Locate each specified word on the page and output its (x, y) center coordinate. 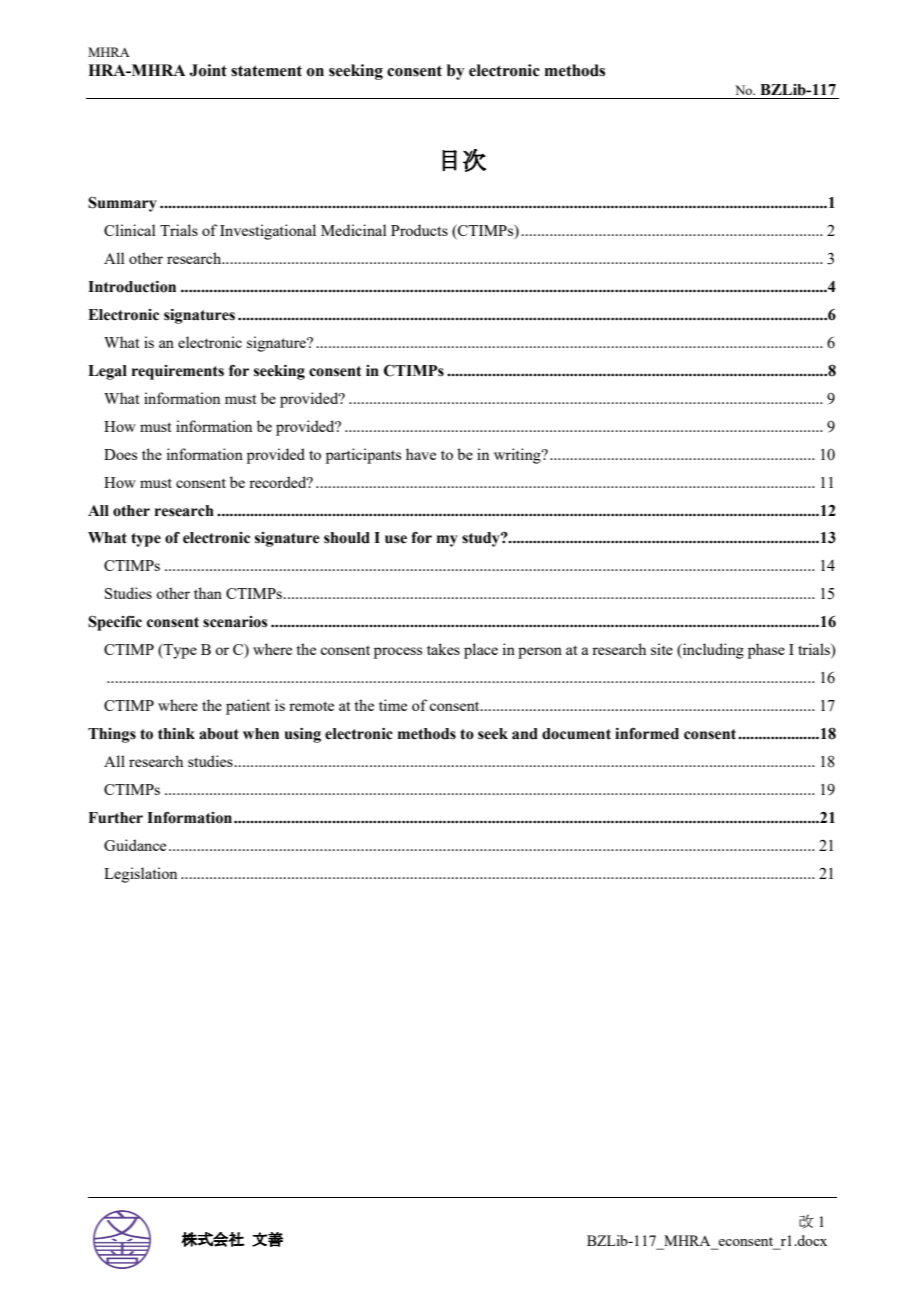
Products (419, 230)
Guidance (135, 845)
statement (266, 71)
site (662, 649)
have (421, 454)
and (525, 734)
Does (120, 454)
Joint (208, 70)
